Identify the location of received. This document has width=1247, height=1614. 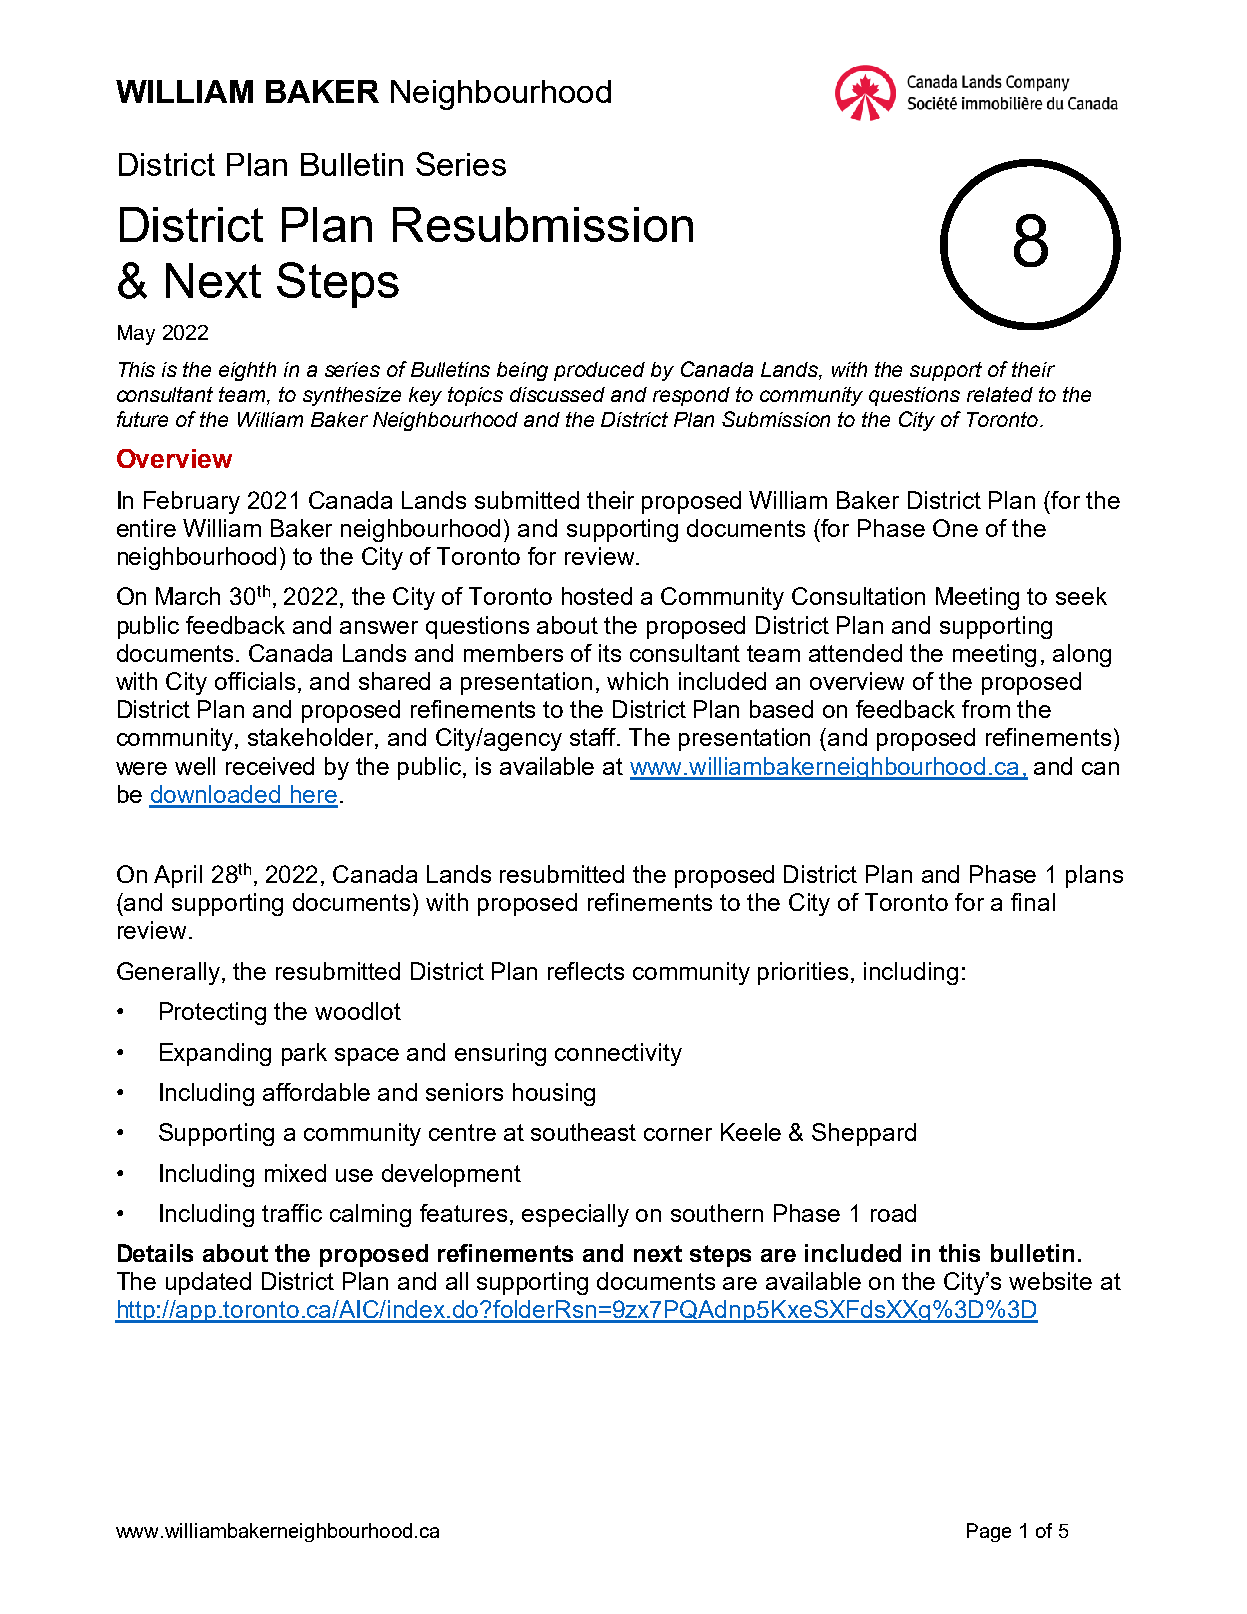
(270, 766).
